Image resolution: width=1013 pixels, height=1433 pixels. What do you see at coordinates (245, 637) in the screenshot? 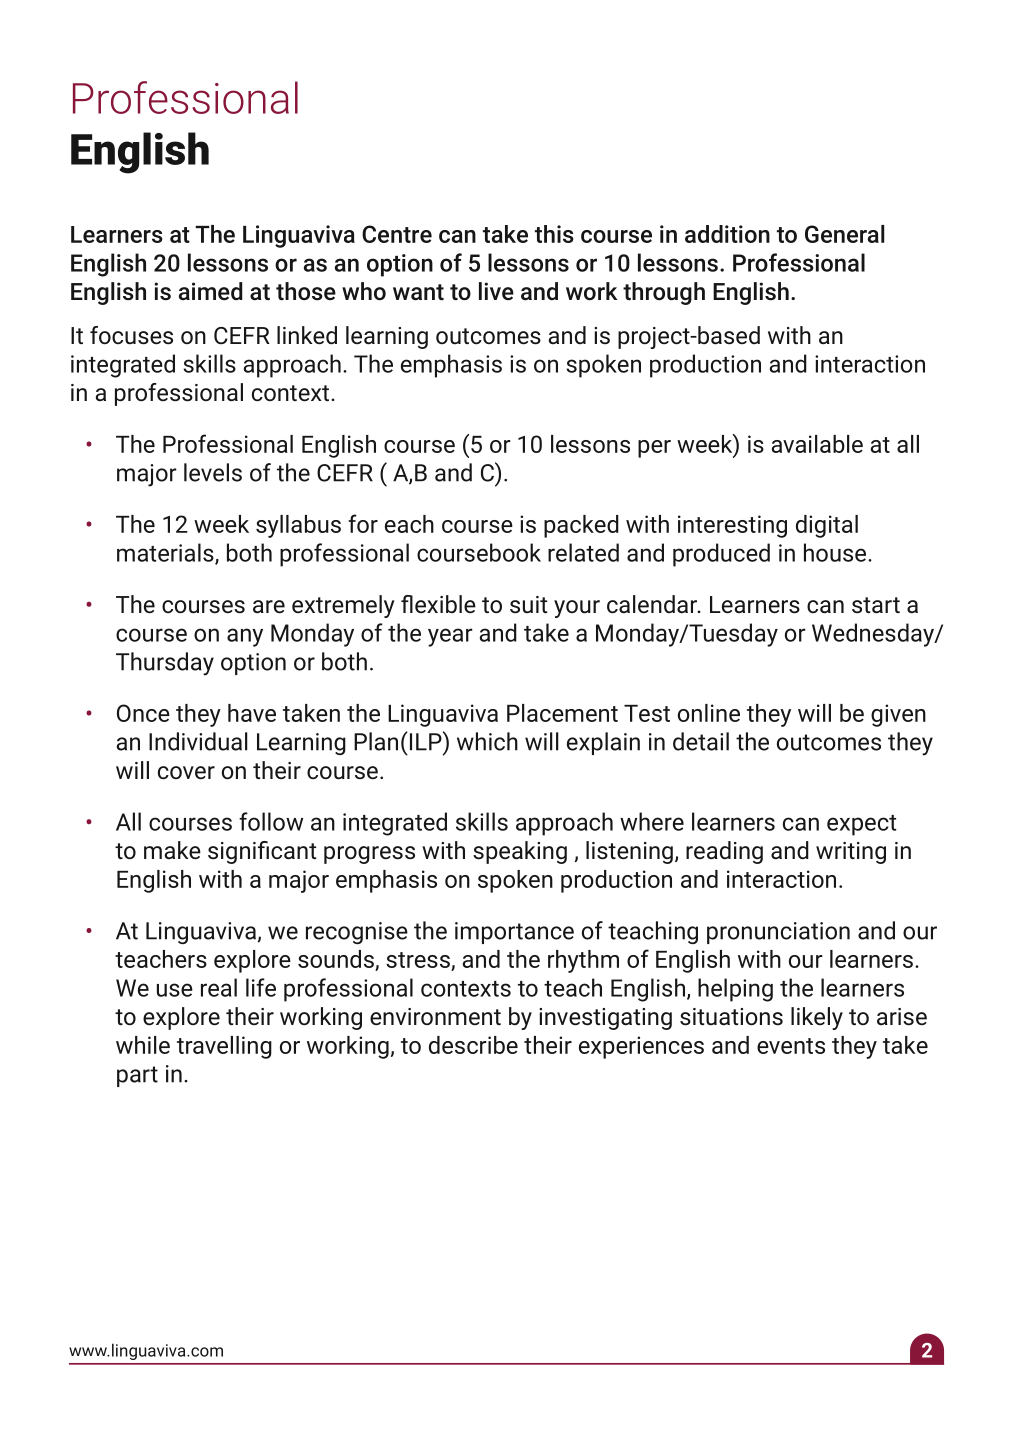
I see `any` at bounding box center [245, 637].
